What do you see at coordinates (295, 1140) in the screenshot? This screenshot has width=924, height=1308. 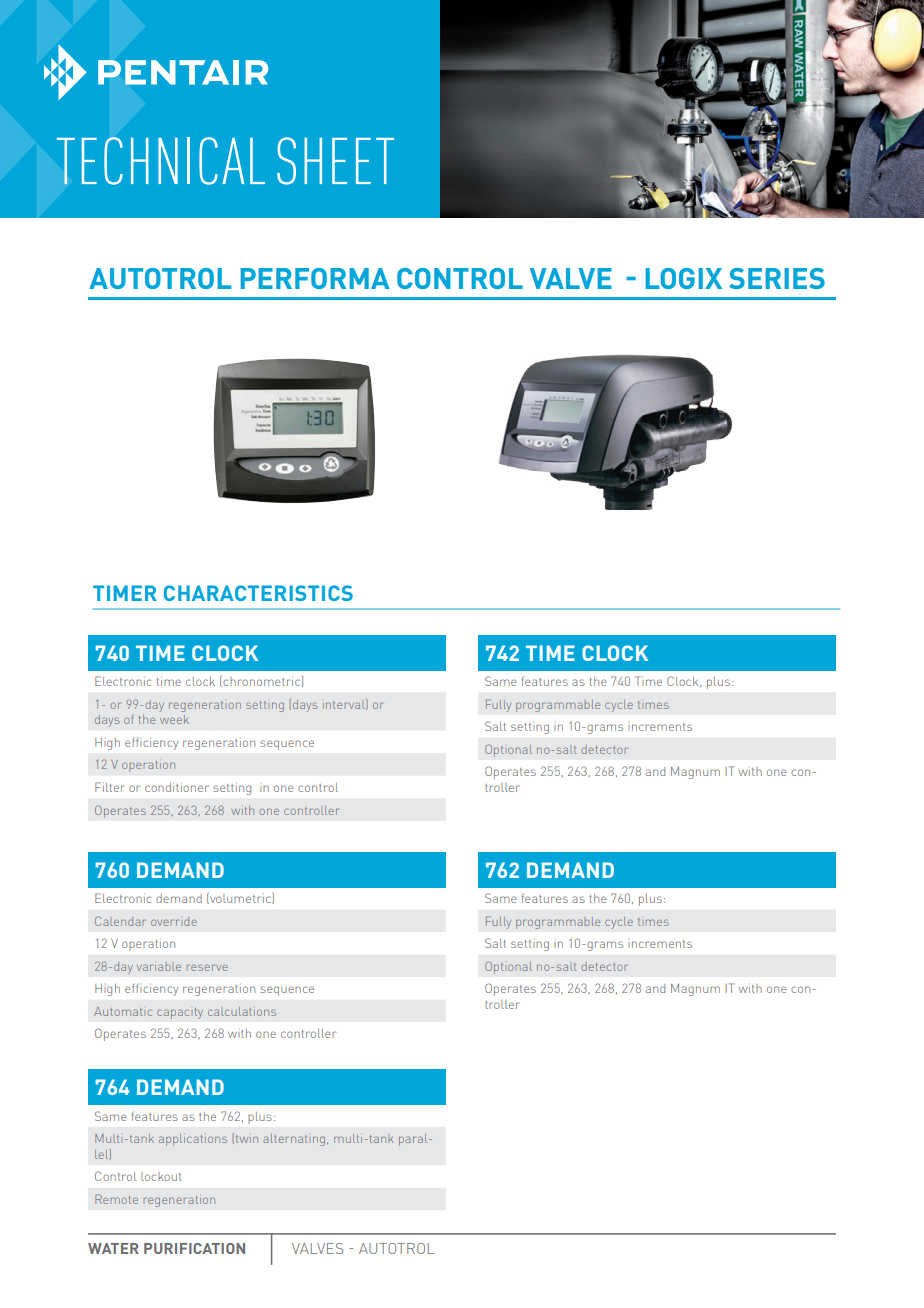 I see `alternating` at bounding box center [295, 1140].
